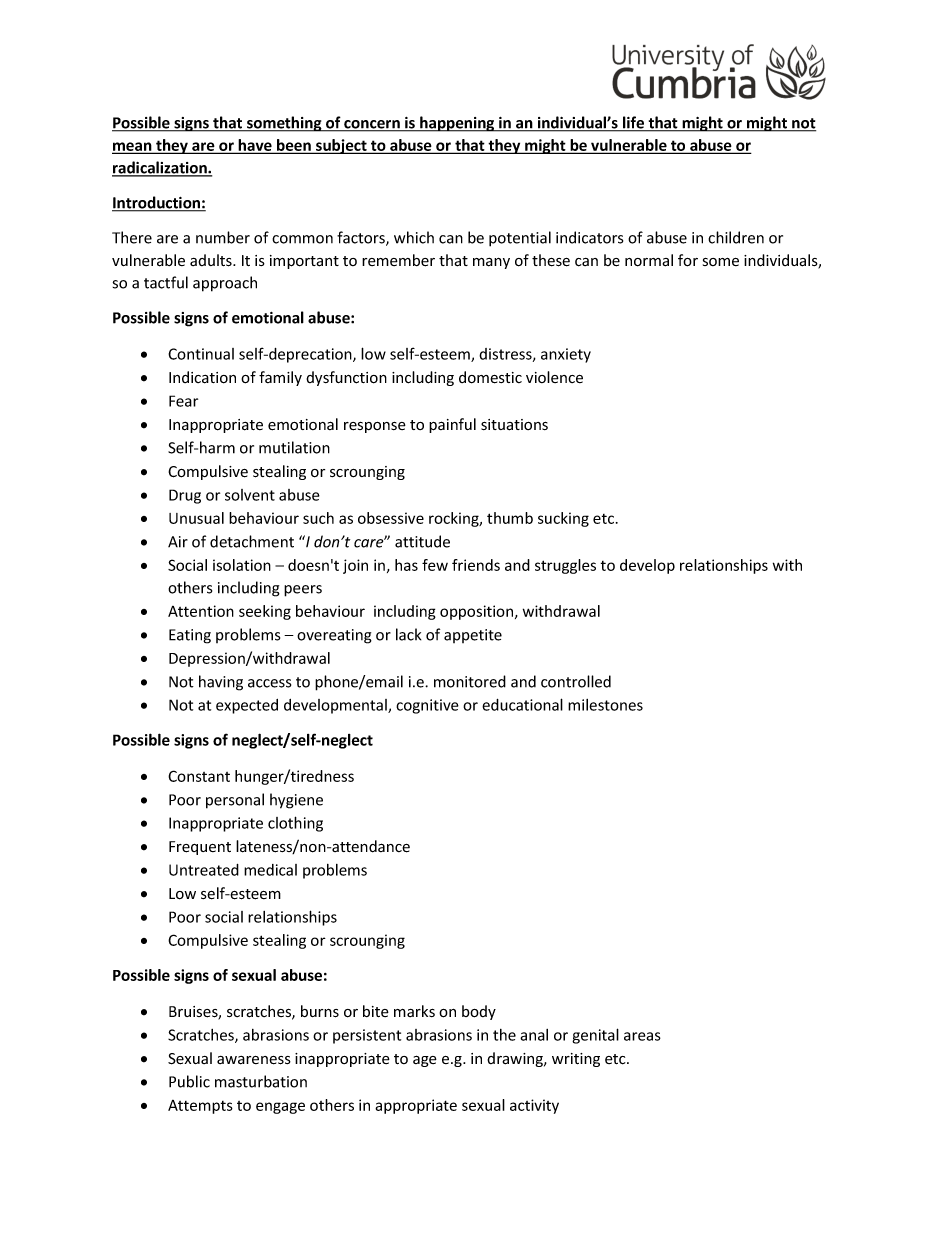  I want to click on persistent, so click(367, 1036).
